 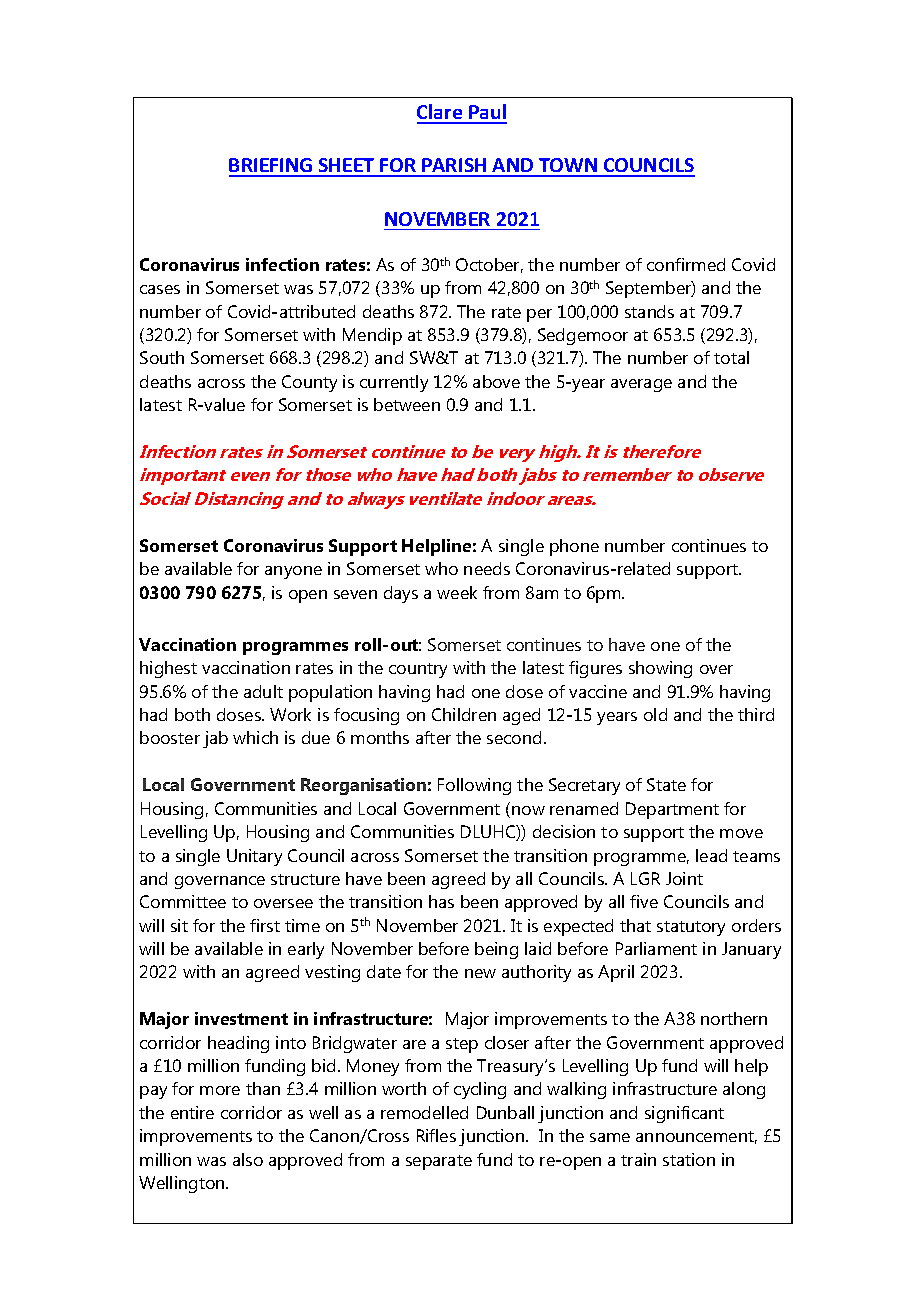 What do you see at coordinates (272, 167) in the image?
I see `BRIEFING` at bounding box center [272, 167].
